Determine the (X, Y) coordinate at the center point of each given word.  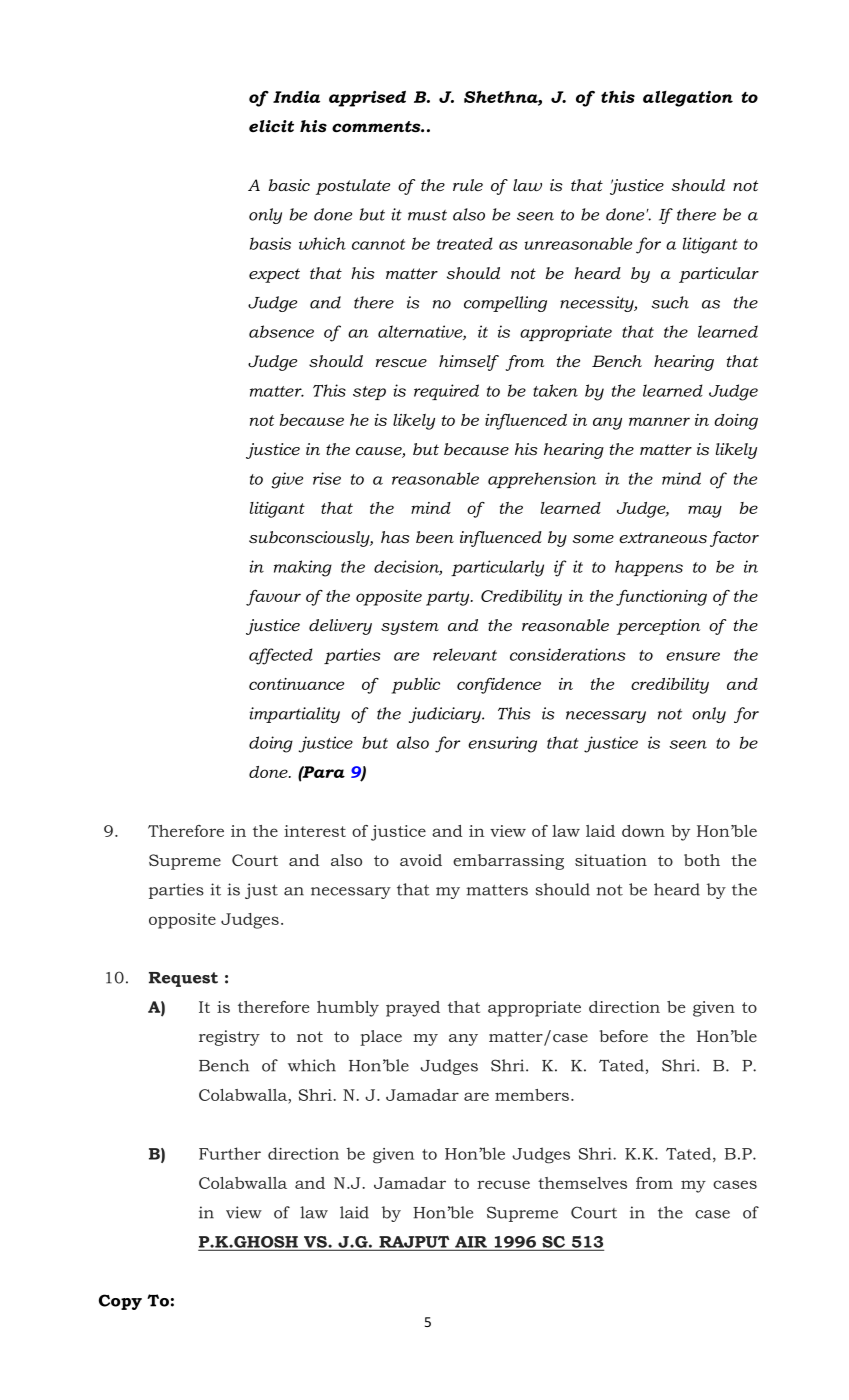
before (623, 1036)
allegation (688, 99)
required (446, 392)
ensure (693, 656)
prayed (413, 1009)
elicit (271, 126)
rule (468, 185)
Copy (120, 1302)
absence (281, 331)
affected (281, 656)
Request (183, 979)
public (415, 686)
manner (659, 421)
